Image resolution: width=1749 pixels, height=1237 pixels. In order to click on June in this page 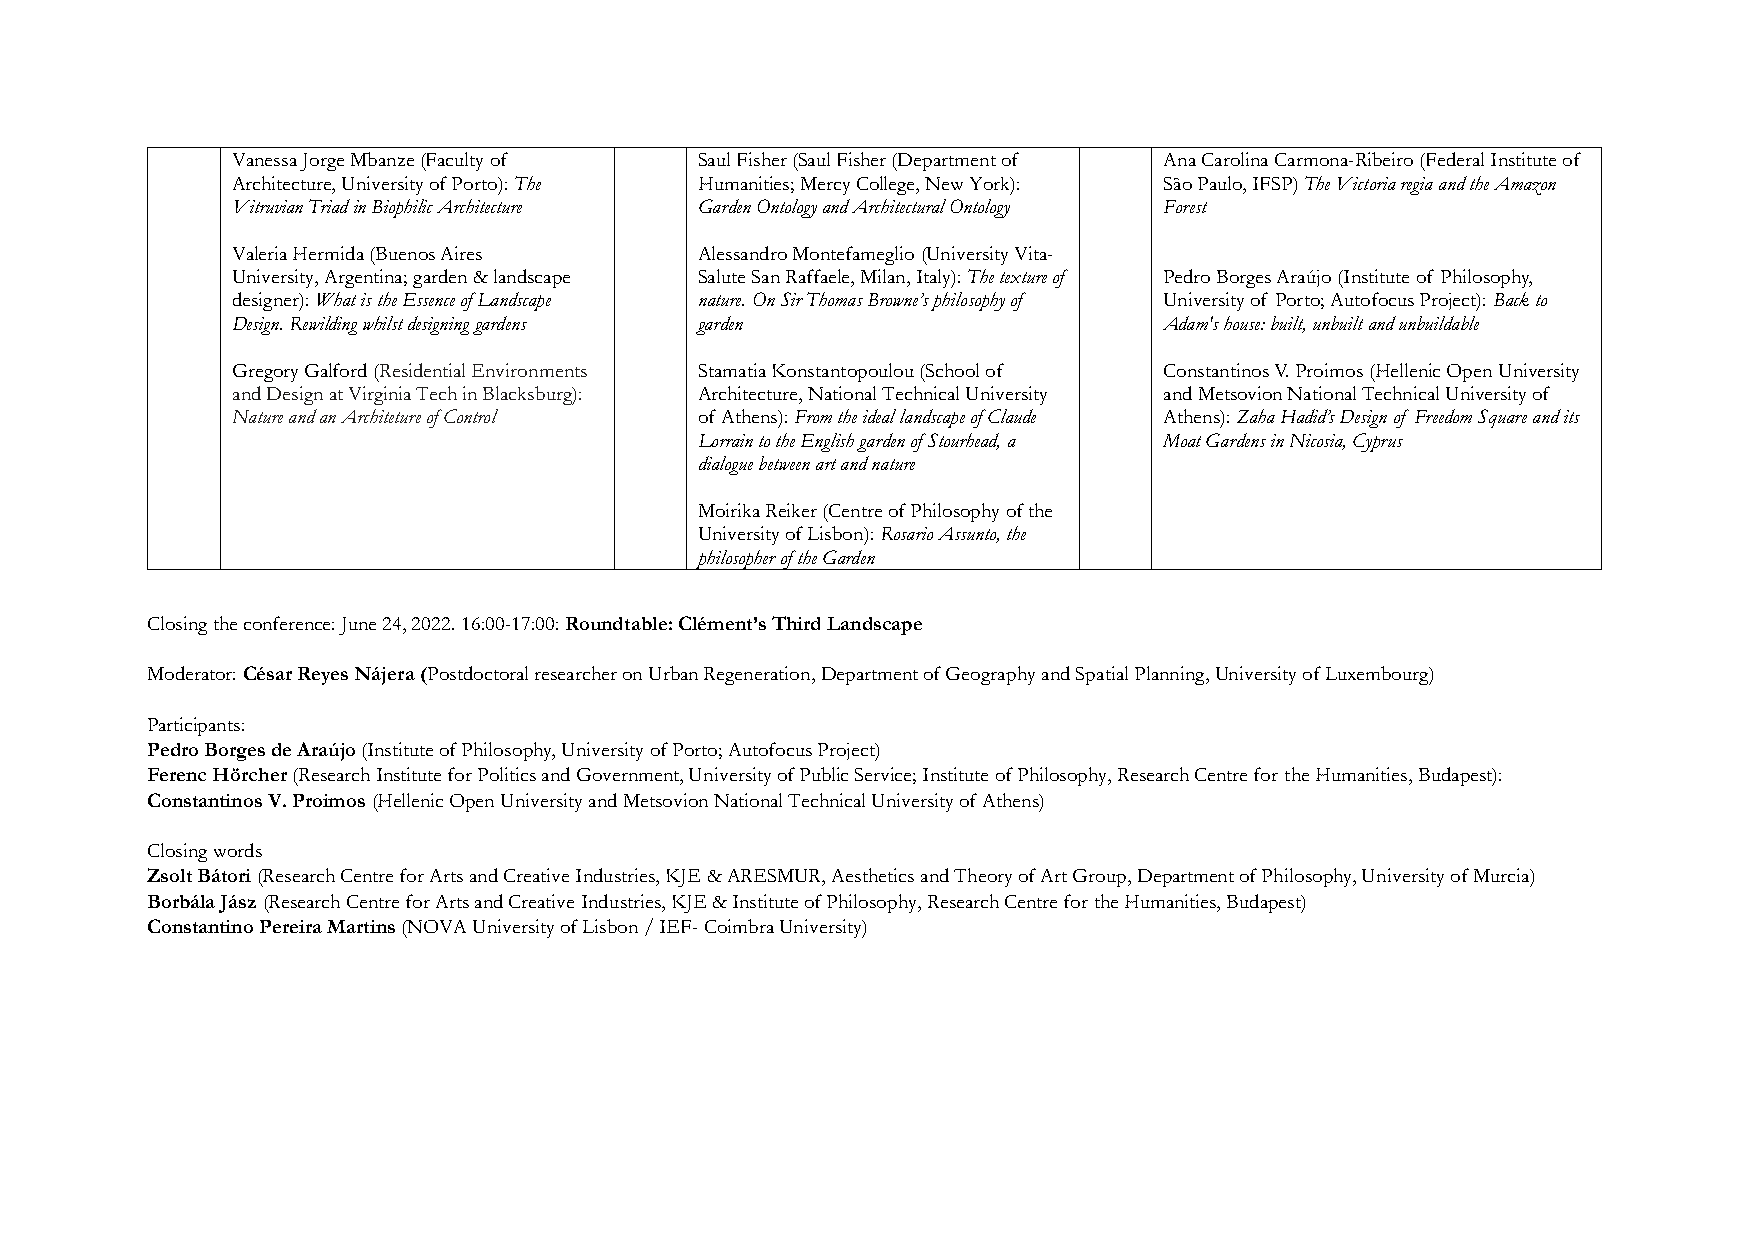, I will do `click(357, 626)`.
